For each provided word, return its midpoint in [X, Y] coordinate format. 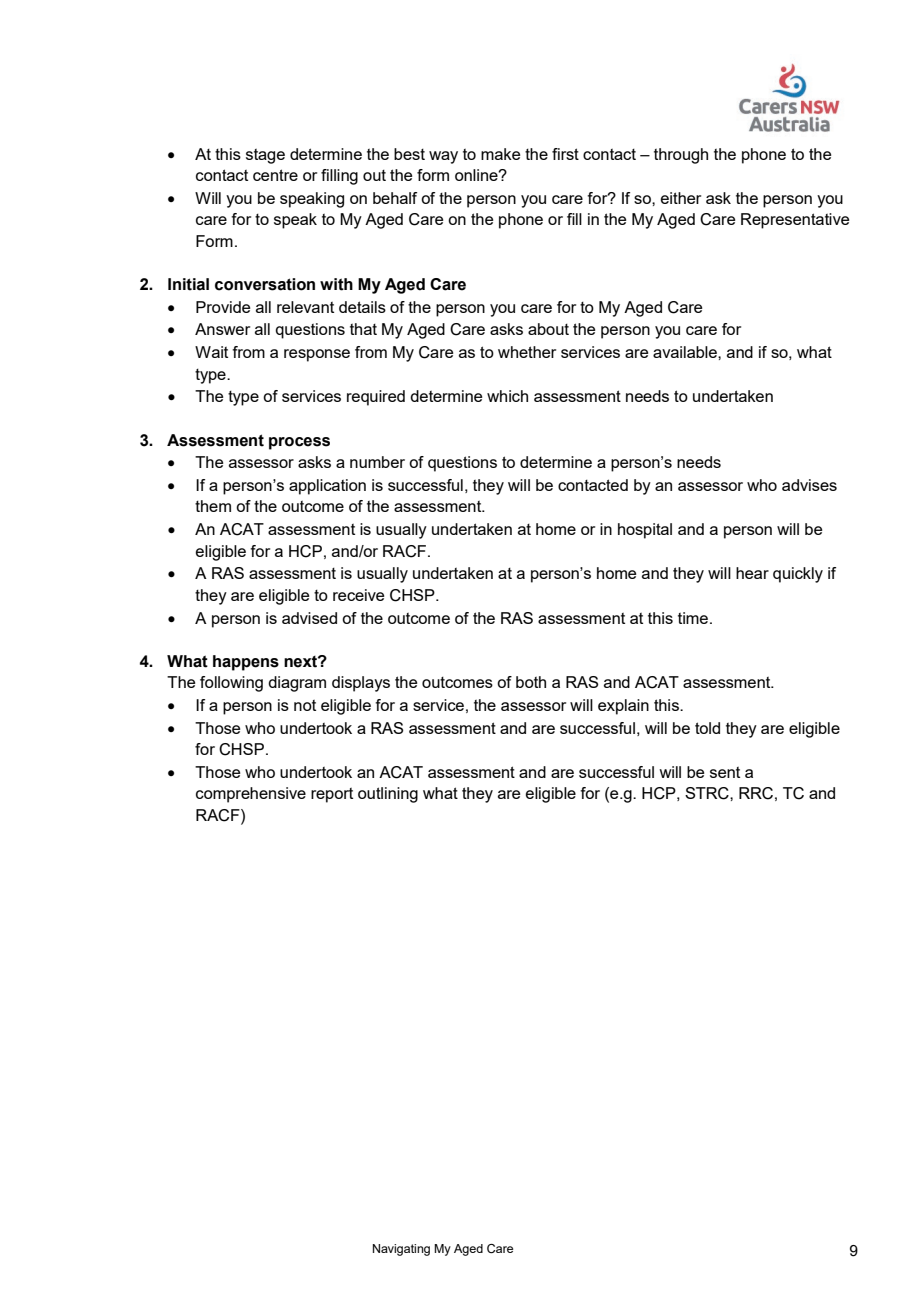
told [707, 728]
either [681, 198]
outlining [388, 795]
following [231, 684]
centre [275, 175]
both [531, 682]
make [500, 154]
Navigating [401, 1250]
